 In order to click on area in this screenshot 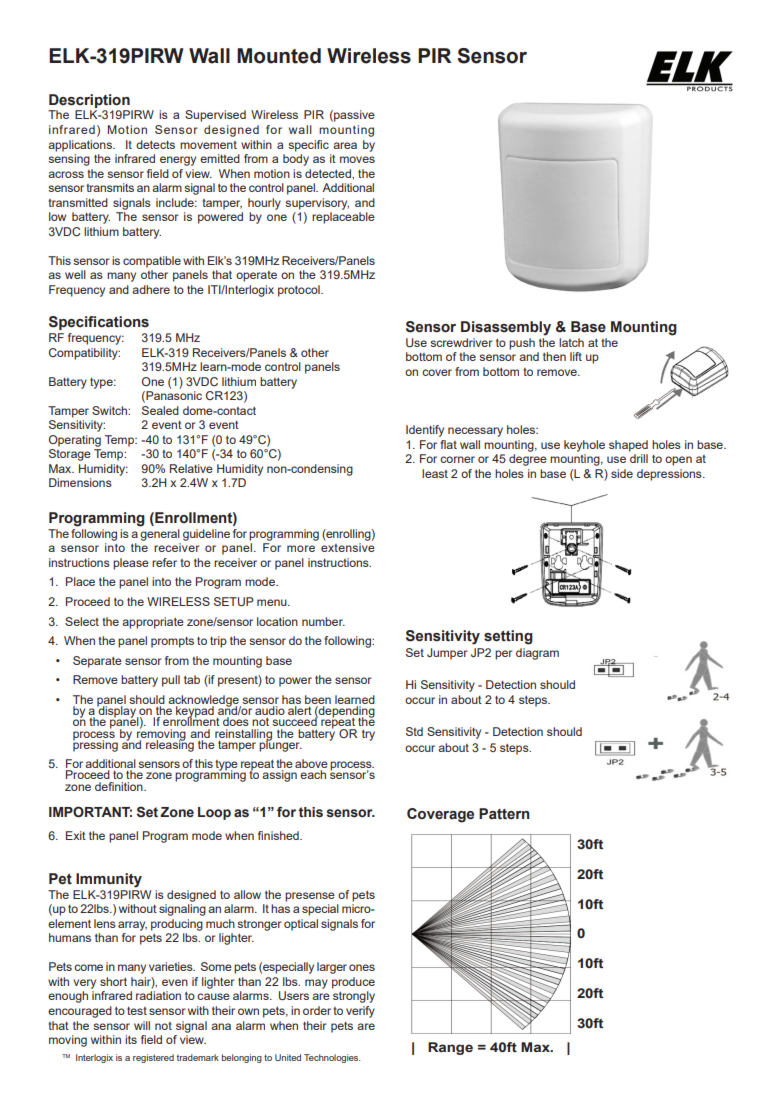, I will do `click(345, 145)`.
